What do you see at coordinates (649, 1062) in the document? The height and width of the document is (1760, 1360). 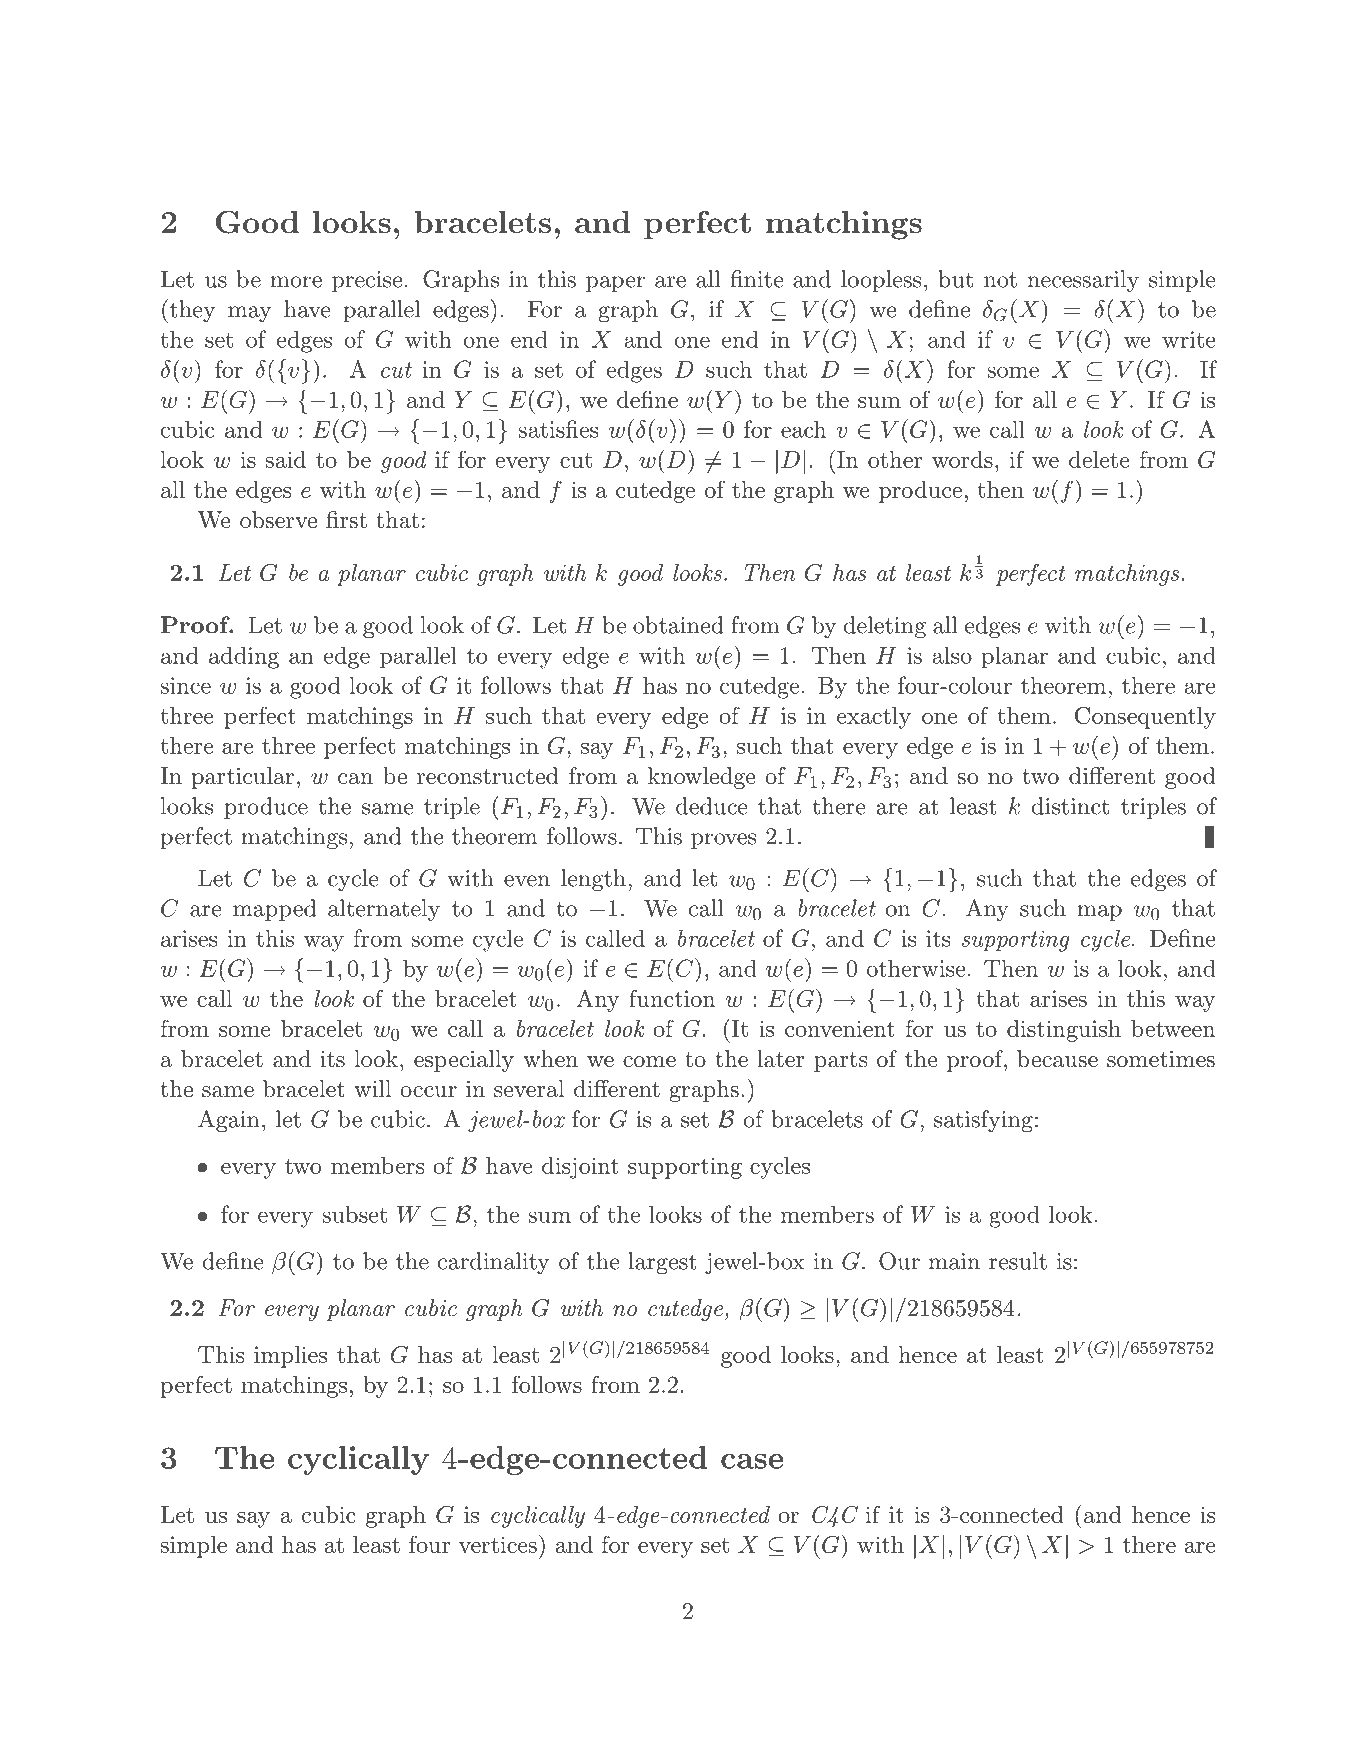 I see `come` at bounding box center [649, 1062].
